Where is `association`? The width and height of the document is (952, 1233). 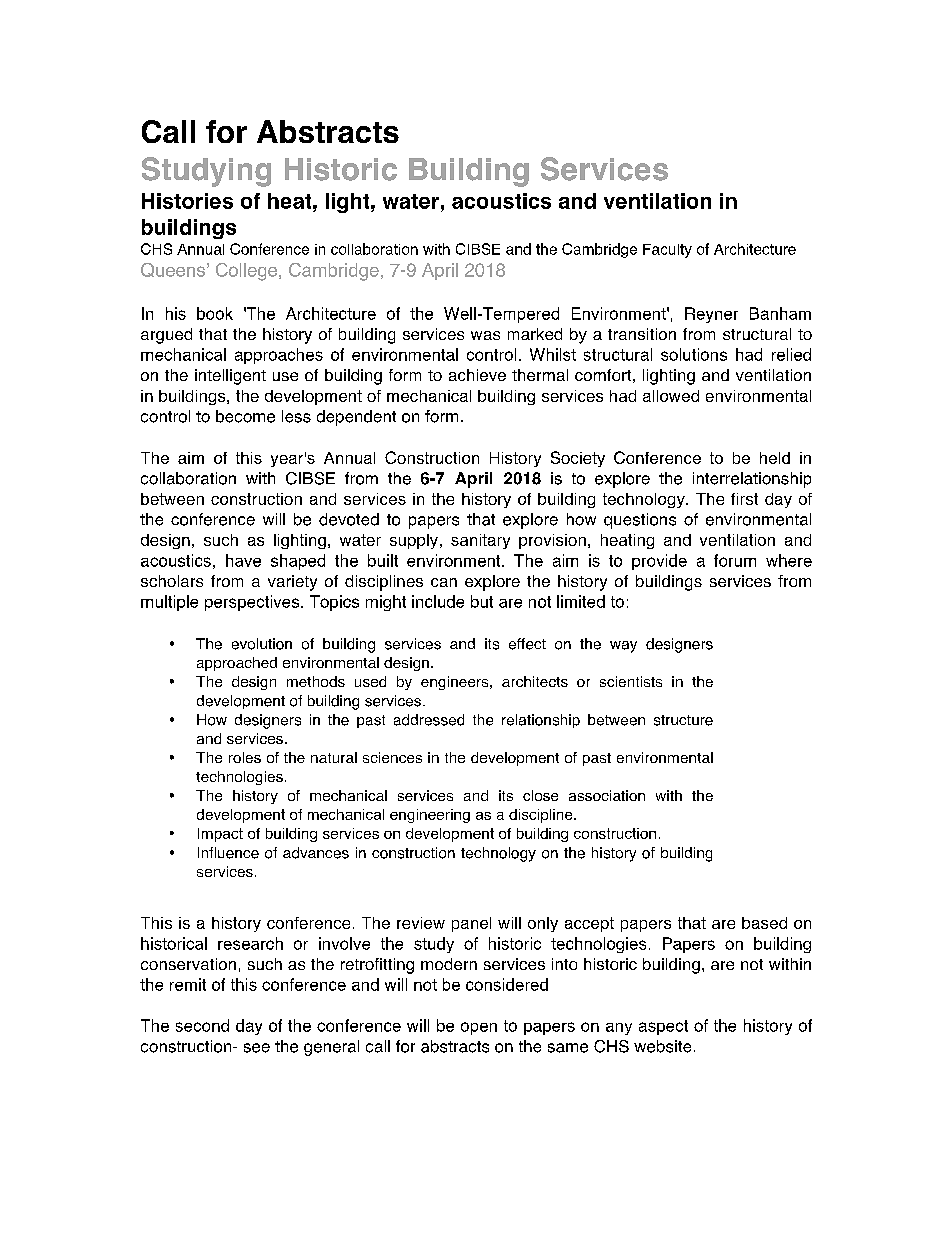 association is located at coordinates (607, 795).
